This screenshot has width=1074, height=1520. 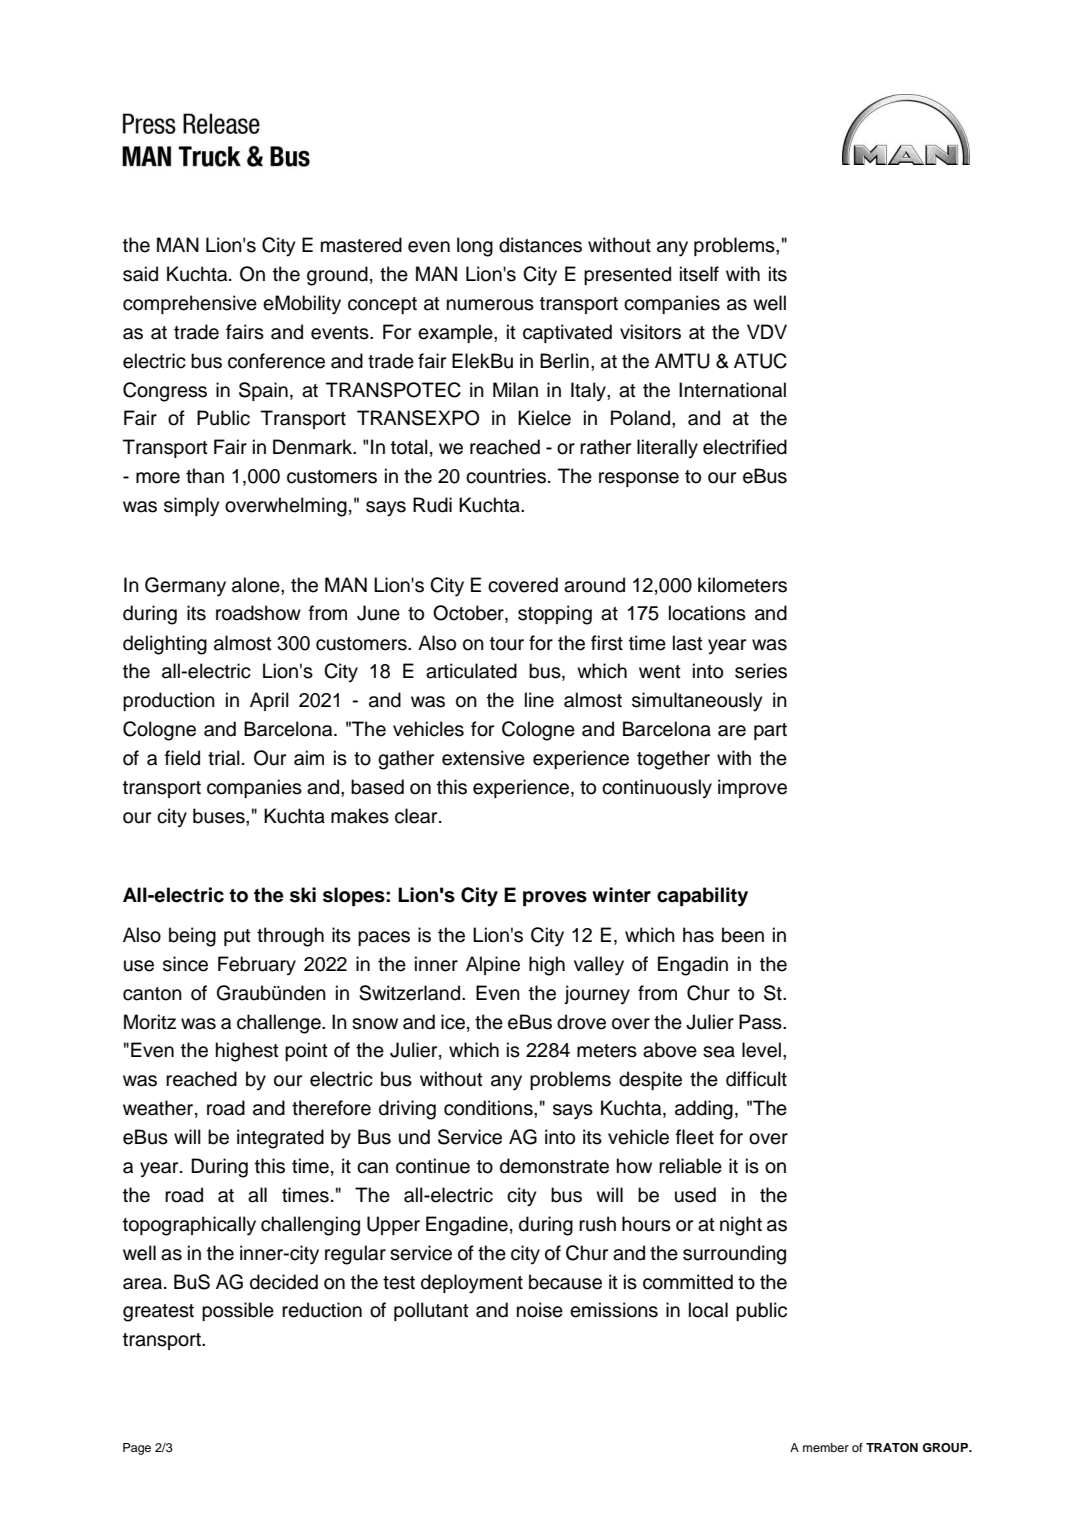 I want to click on distances, so click(x=540, y=245).
